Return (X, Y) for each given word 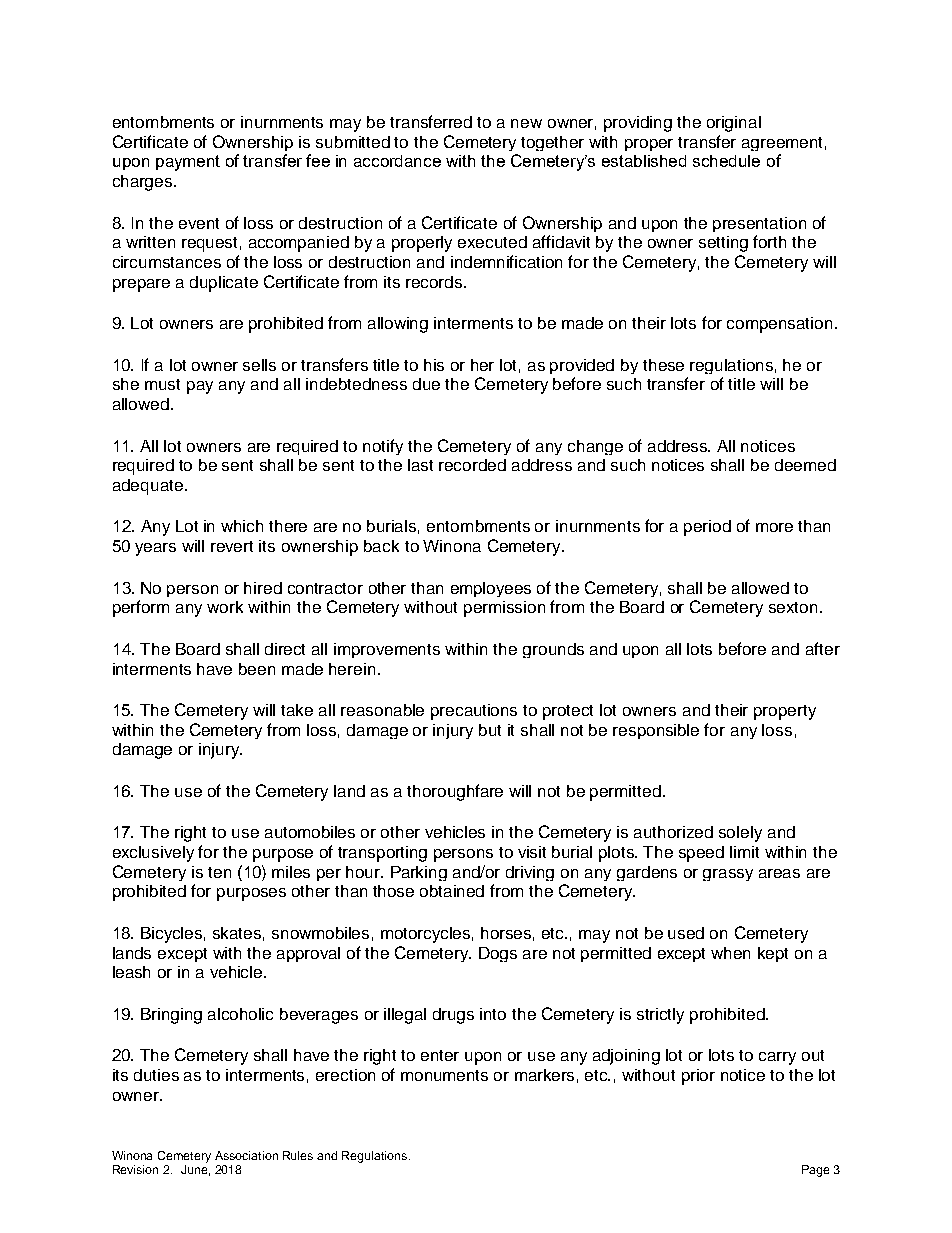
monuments (444, 1075)
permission (504, 609)
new (526, 123)
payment (188, 163)
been (257, 669)
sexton (793, 607)
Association (246, 1155)
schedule (726, 161)
